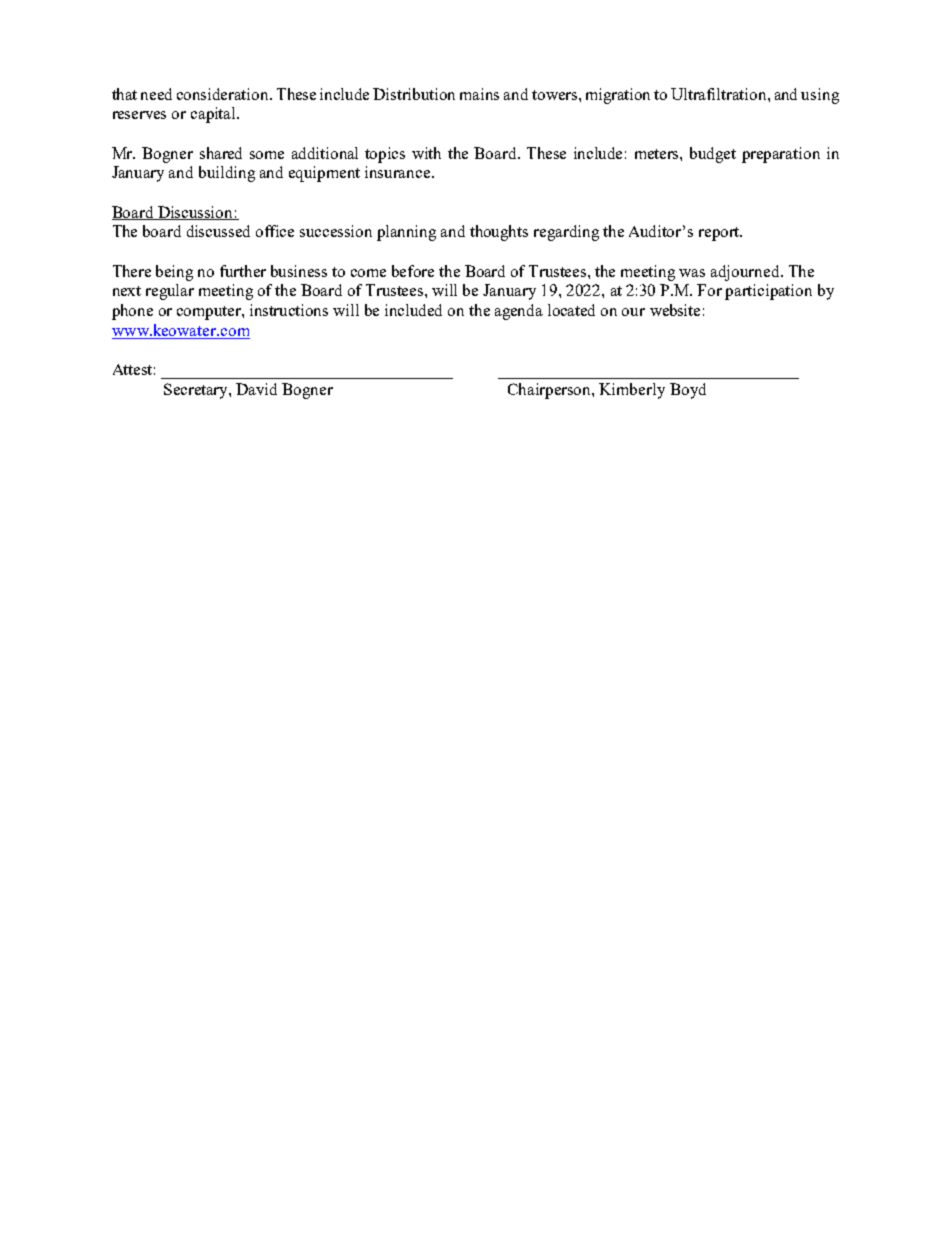 The image size is (952, 1233). What do you see at coordinates (499, 233) in the image?
I see `thoughts` at bounding box center [499, 233].
